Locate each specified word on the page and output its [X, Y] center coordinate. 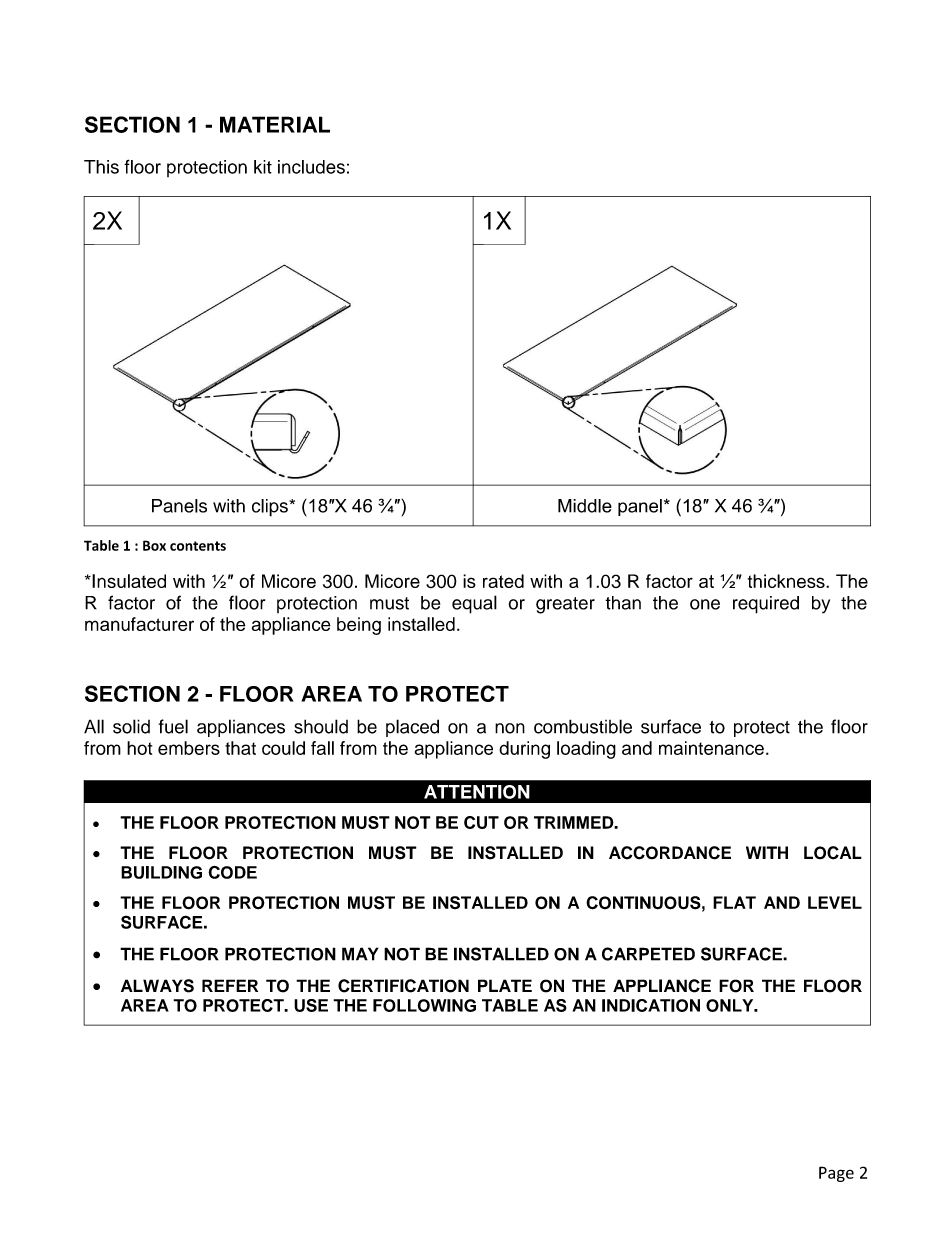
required [766, 605]
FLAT [734, 902]
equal [474, 604]
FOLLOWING [424, 1005]
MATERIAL [275, 124]
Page [836, 1174]
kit [263, 167]
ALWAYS [157, 986]
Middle [585, 506]
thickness [787, 581]
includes [311, 167]
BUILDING [161, 872]
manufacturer [139, 624]
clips [271, 508]
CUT [481, 822]
